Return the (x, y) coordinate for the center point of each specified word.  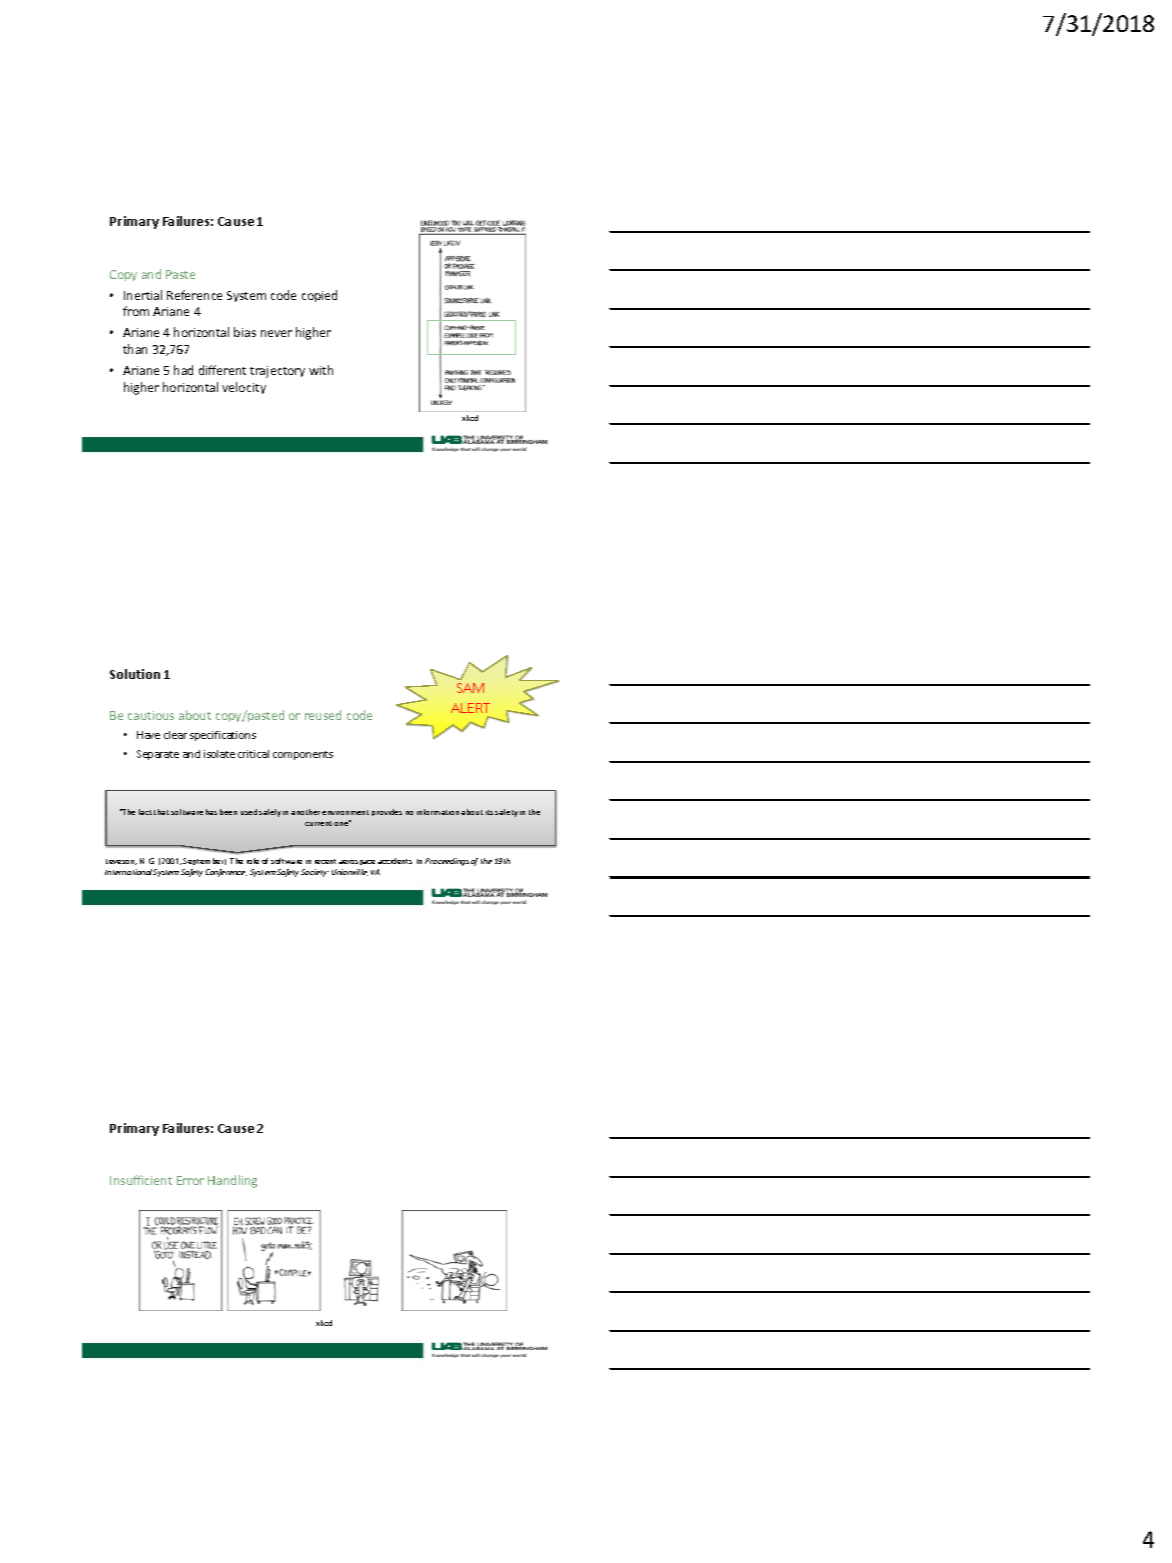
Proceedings (447, 862)
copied (319, 296)
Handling (232, 1181)
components (303, 755)
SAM (470, 688)
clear (175, 735)
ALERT (470, 708)
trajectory (277, 372)
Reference (194, 295)
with (321, 370)
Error (190, 1180)
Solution (135, 674)
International (129, 872)
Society (315, 873)
